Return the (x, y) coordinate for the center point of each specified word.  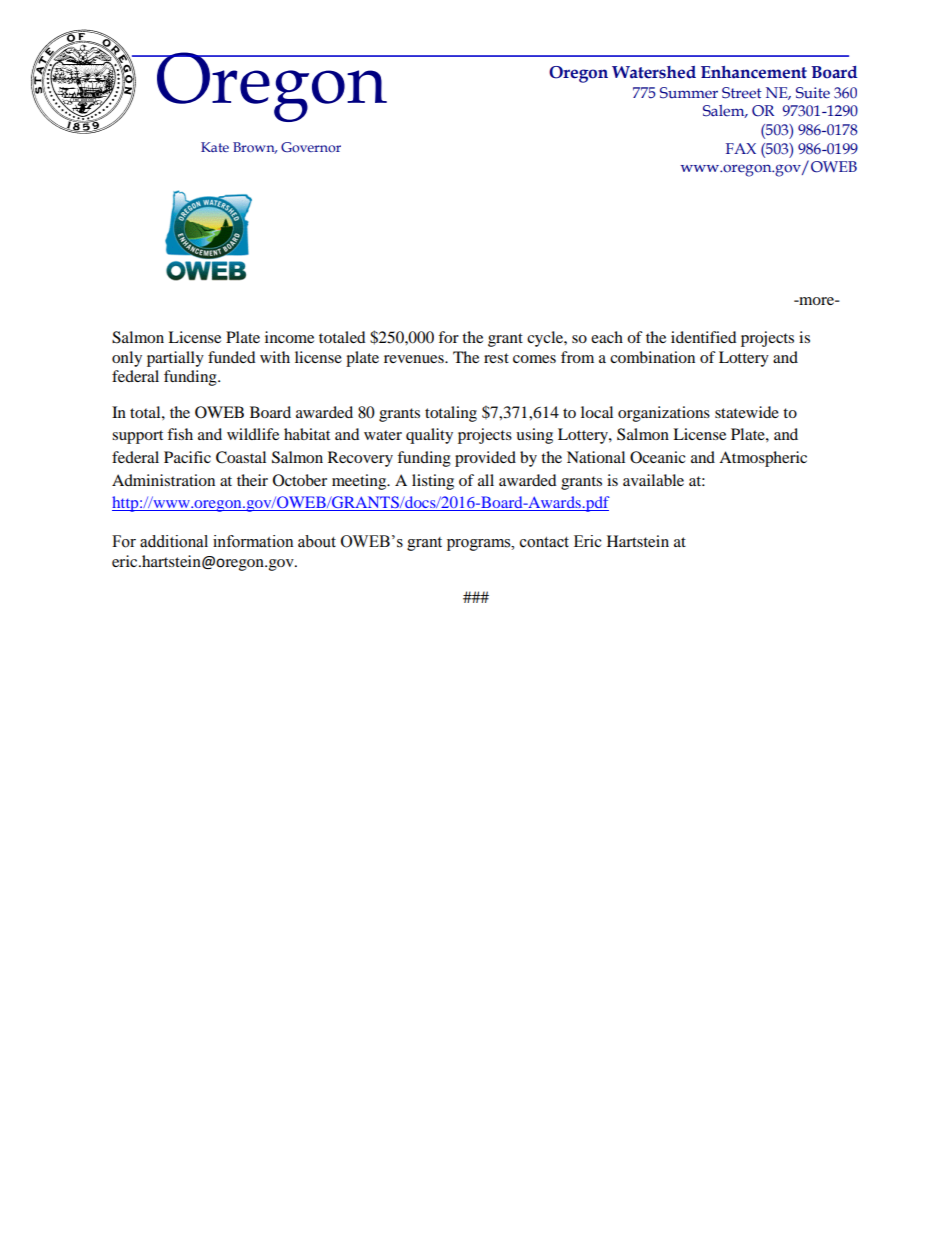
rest (496, 358)
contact (544, 542)
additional (174, 541)
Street (742, 93)
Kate (215, 147)
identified (704, 337)
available (653, 480)
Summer (689, 93)
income (289, 337)
